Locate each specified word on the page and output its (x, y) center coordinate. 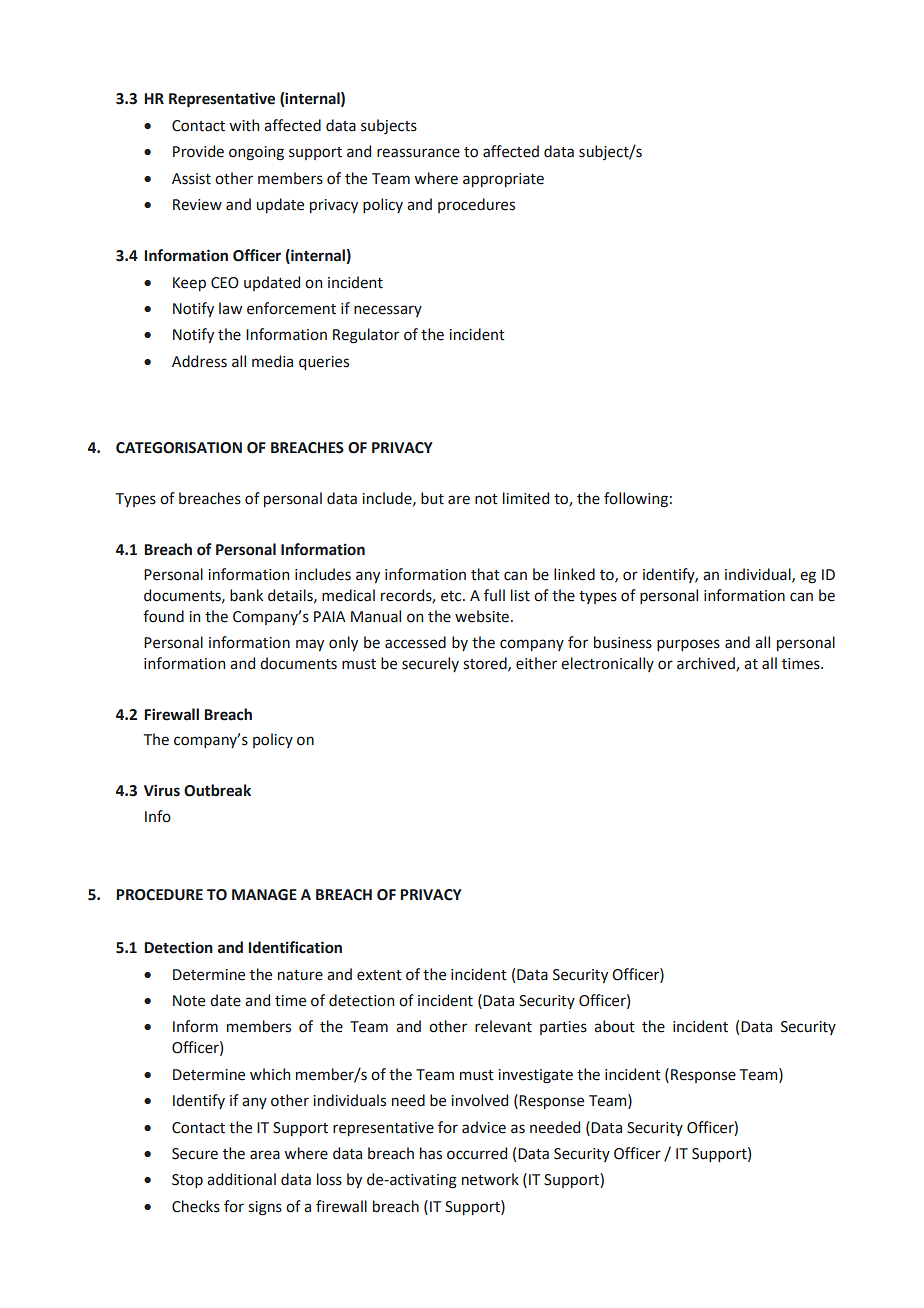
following (636, 500)
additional (241, 1179)
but (432, 498)
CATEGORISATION (179, 448)
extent (379, 975)
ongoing (256, 153)
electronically (607, 664)
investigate (535, 1076)
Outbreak (217, 790)
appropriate (503, 180)
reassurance (418, 153)
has (431, 1153)
